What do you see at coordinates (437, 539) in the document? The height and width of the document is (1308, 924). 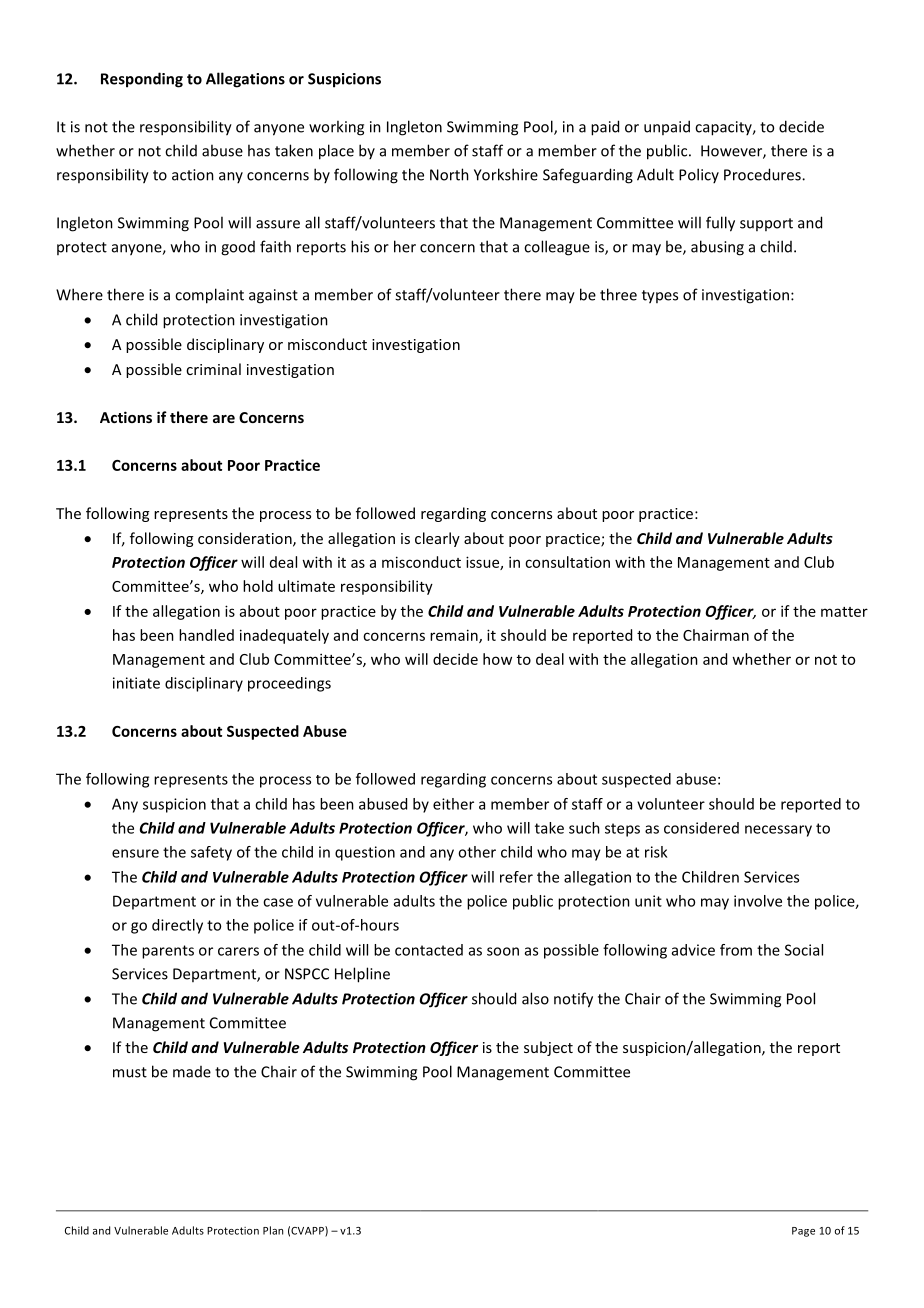 I see `clearly` at bounding box center [437, 539].
